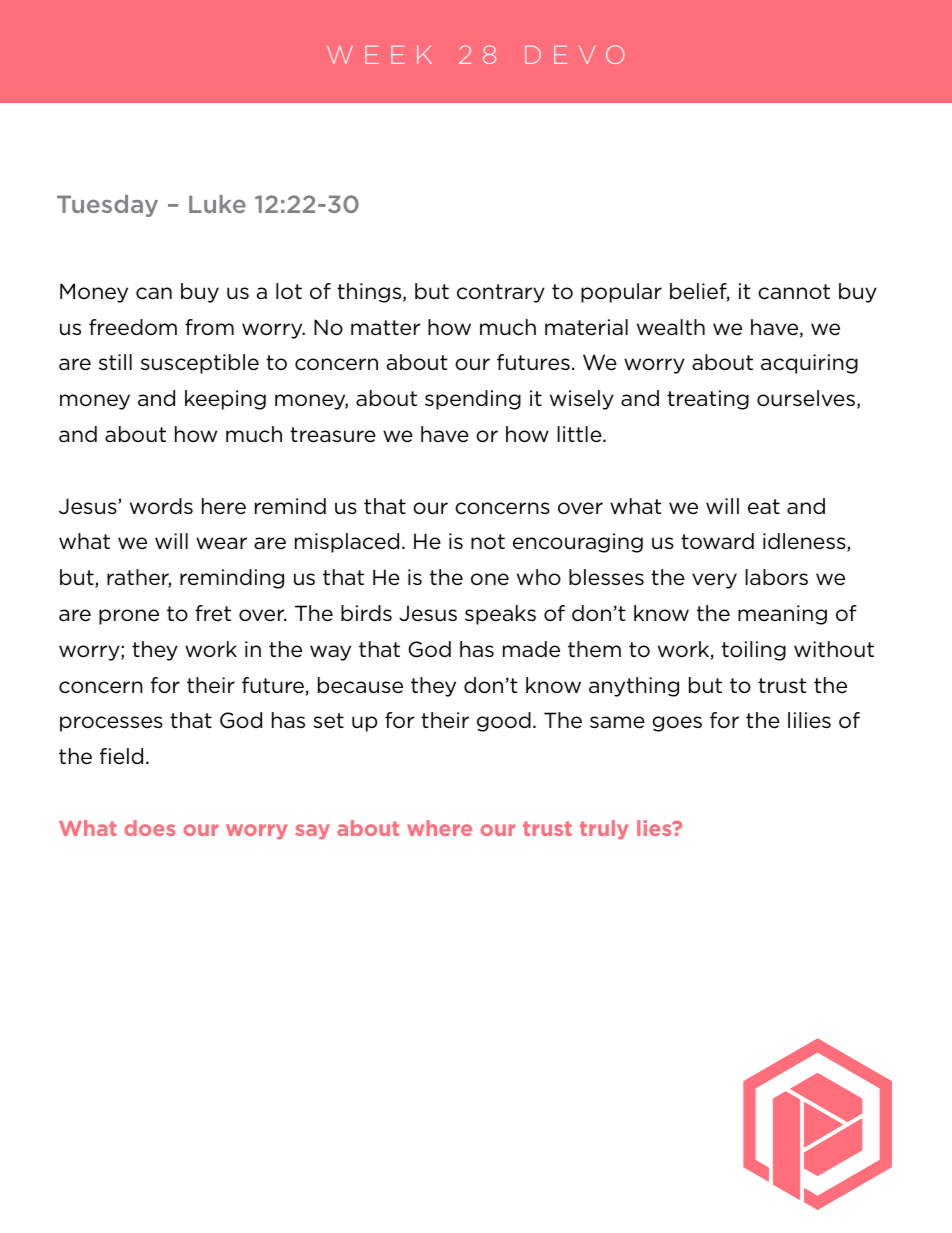 The width and height of the screenshot is (952, 1233). What do you see at coordinates (213, 613) in the screenshot?
I see `fret` at bounding box center [213, 613].
